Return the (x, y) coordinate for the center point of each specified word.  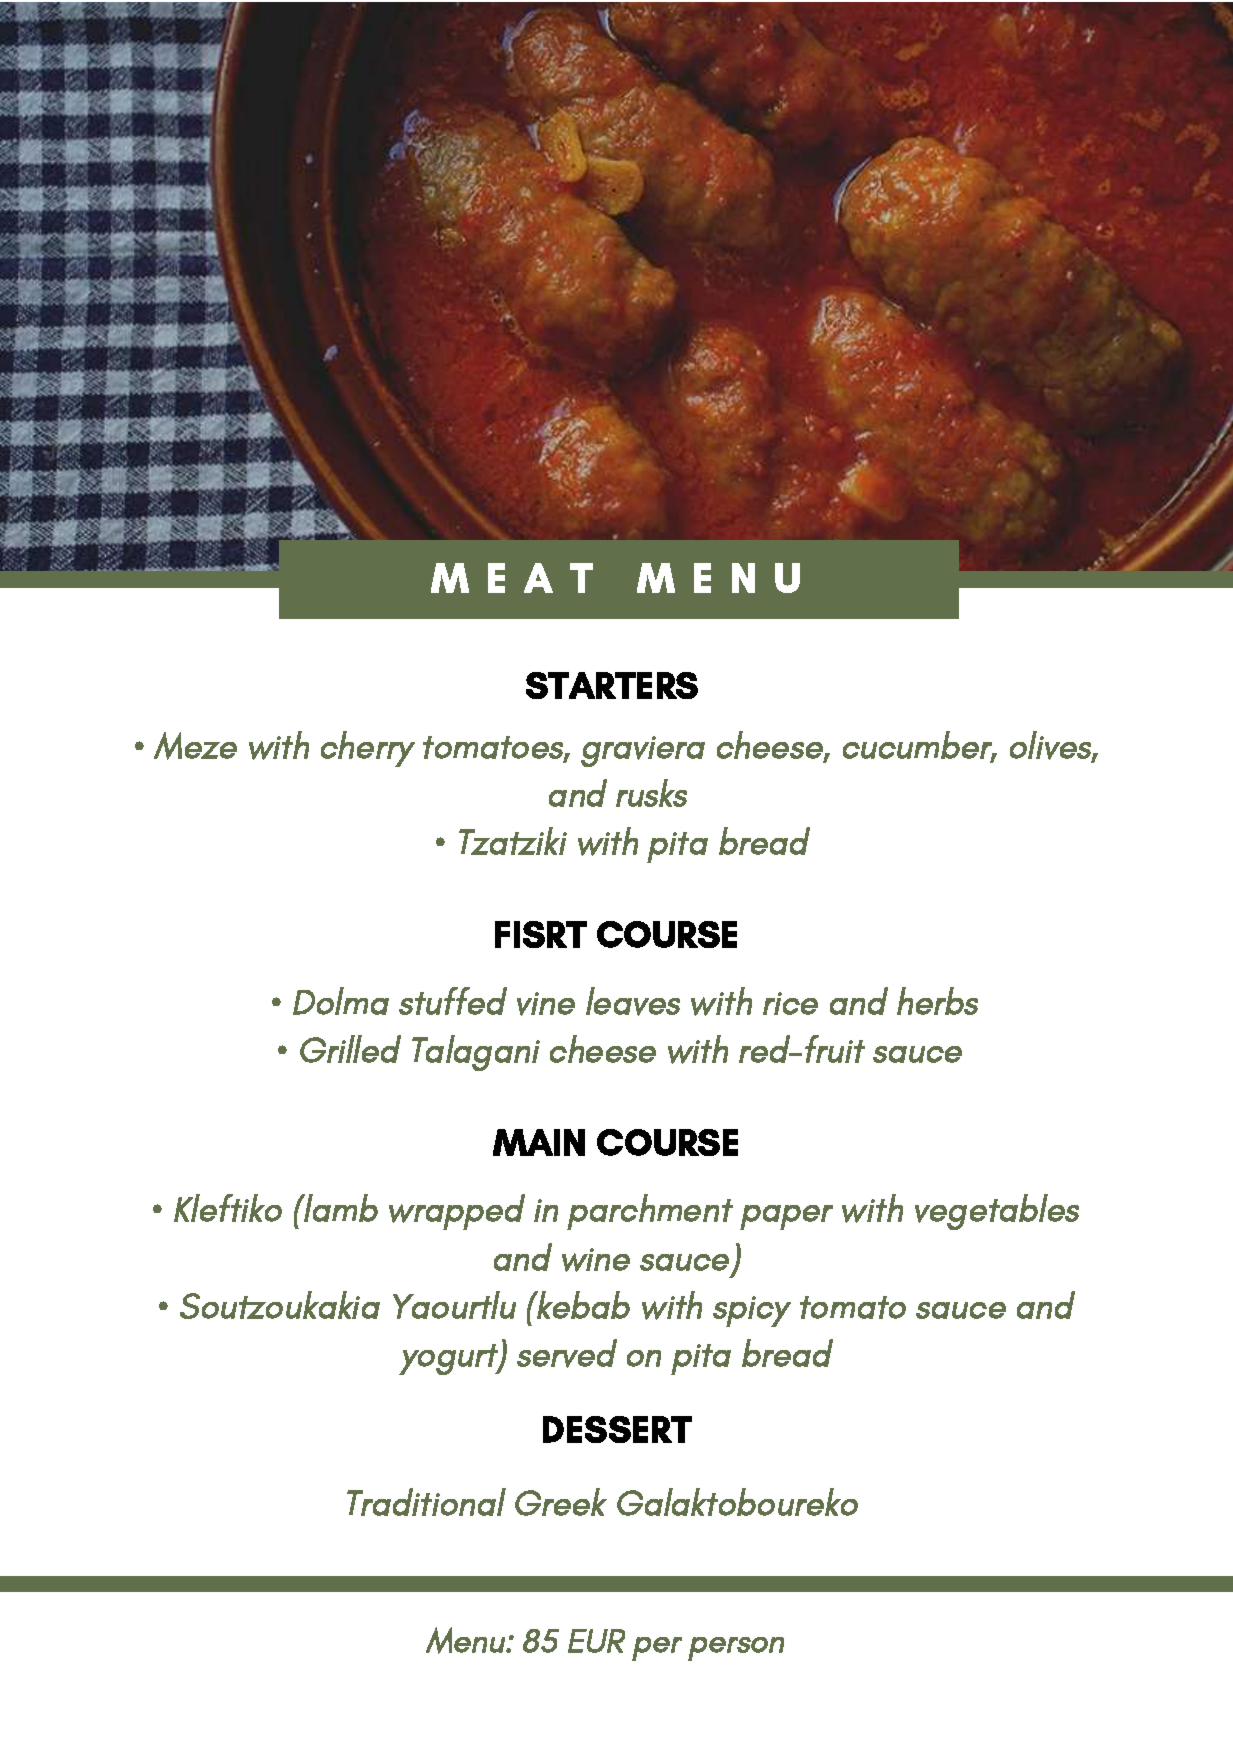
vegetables (997, 1212)
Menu (466, 1640)
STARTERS (612, 685)
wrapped (457, 1212)
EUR (596, 1641)
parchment (650, 1212)
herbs (937, 1001)
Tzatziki (513, 841)
